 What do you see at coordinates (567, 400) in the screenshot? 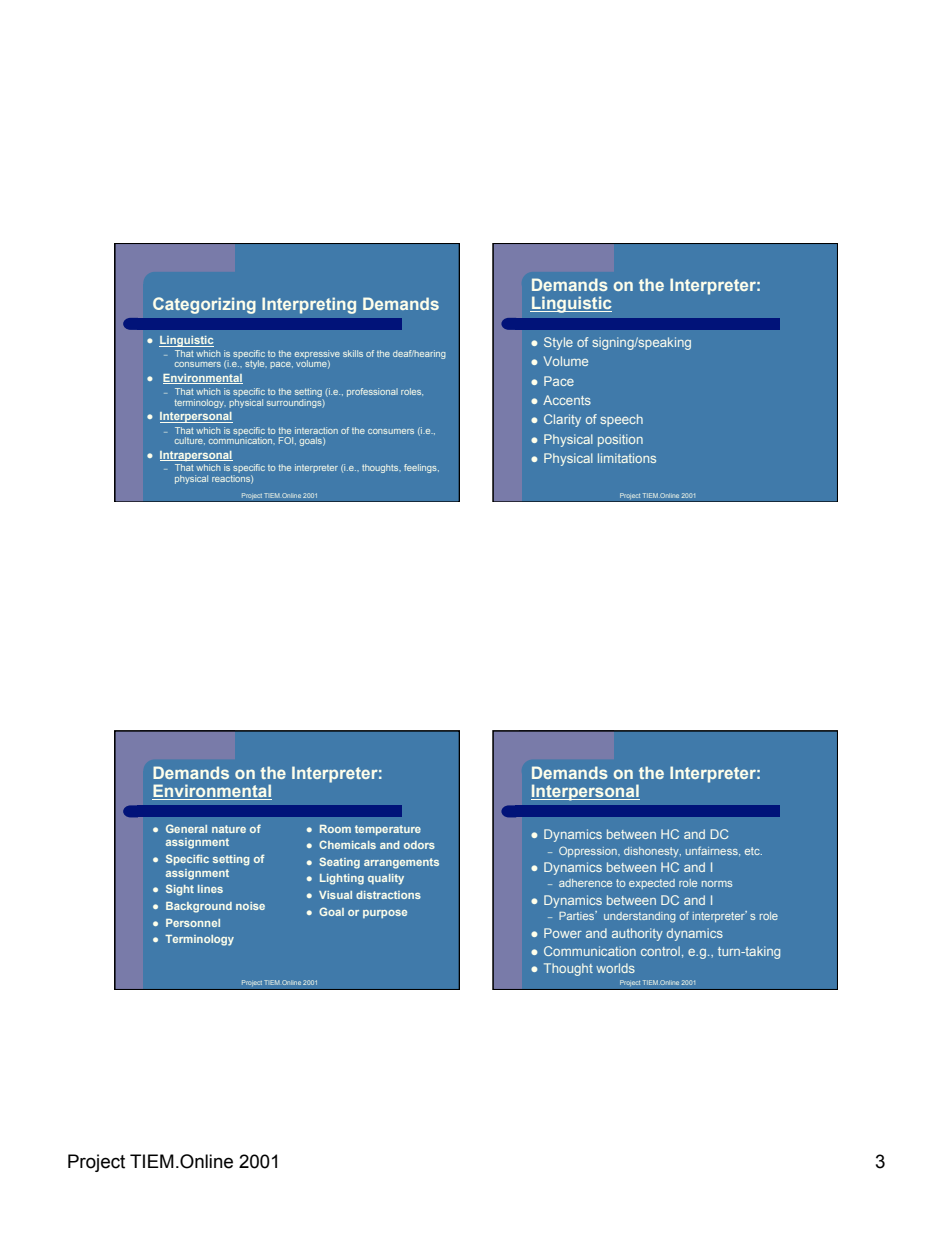
I see `Accents` at bounding box center [567, 400].
